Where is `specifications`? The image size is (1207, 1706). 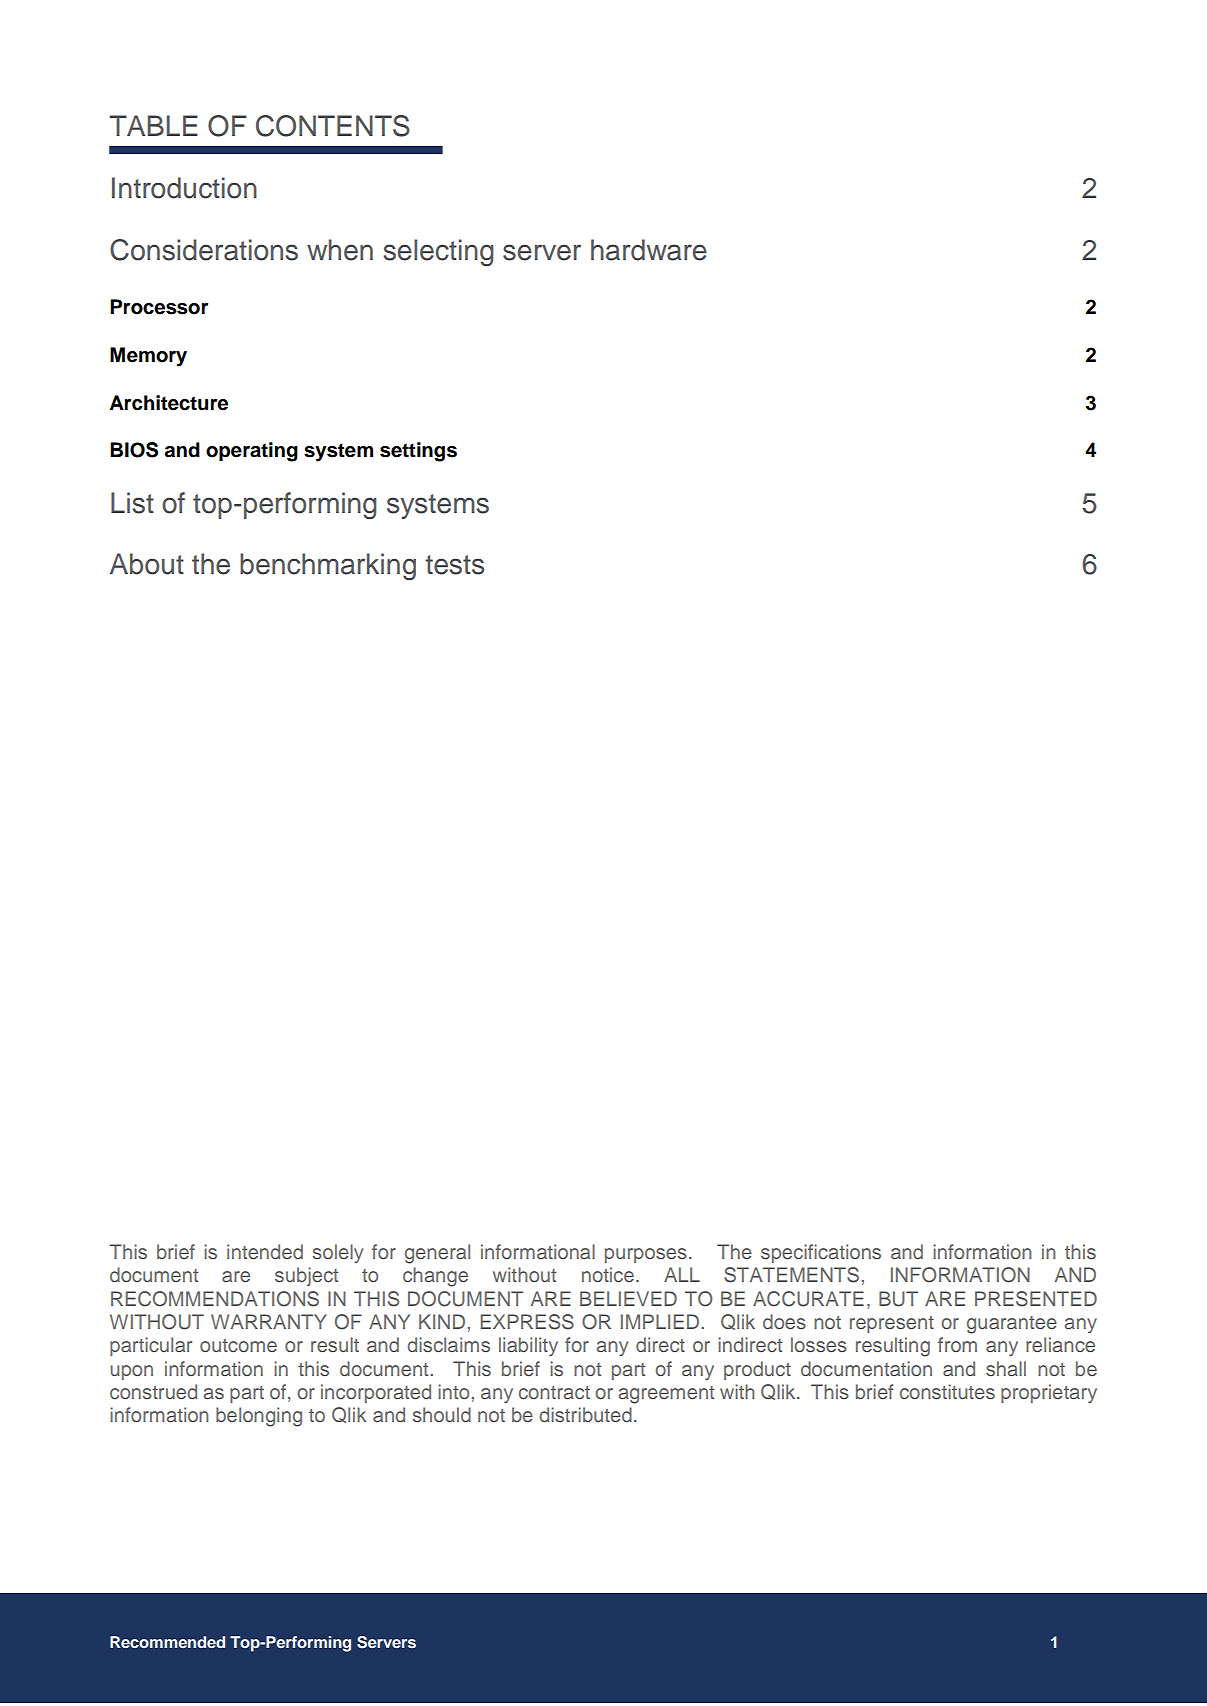 specifications is located at coordinates (821, 1253).
